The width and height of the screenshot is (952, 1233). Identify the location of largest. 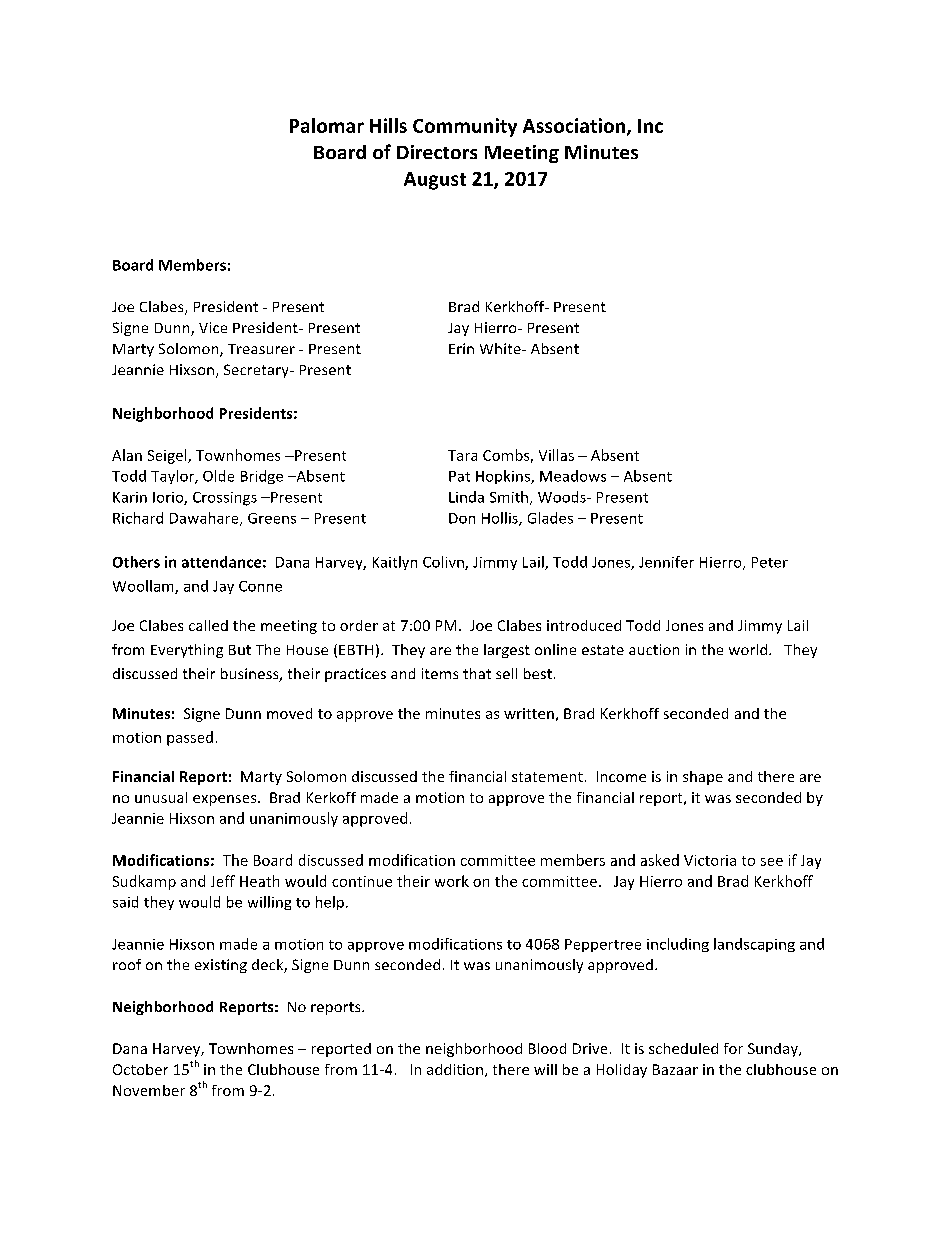
(507, 651).
